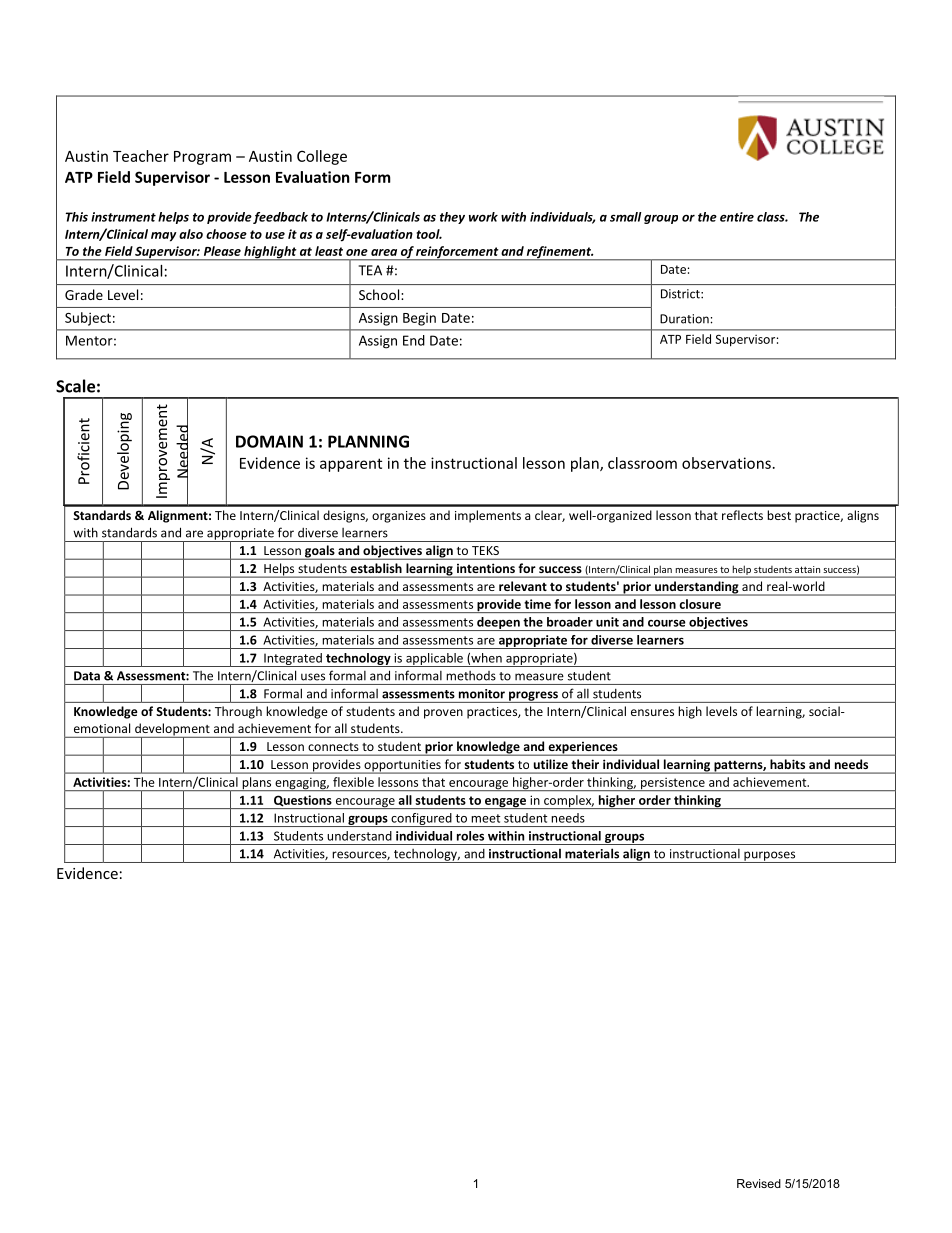 The width and height of the page is (952, 1233). What do you see at coordinates (737, 217) in the page?
I see `entire` at bounding box center [737, 217].
